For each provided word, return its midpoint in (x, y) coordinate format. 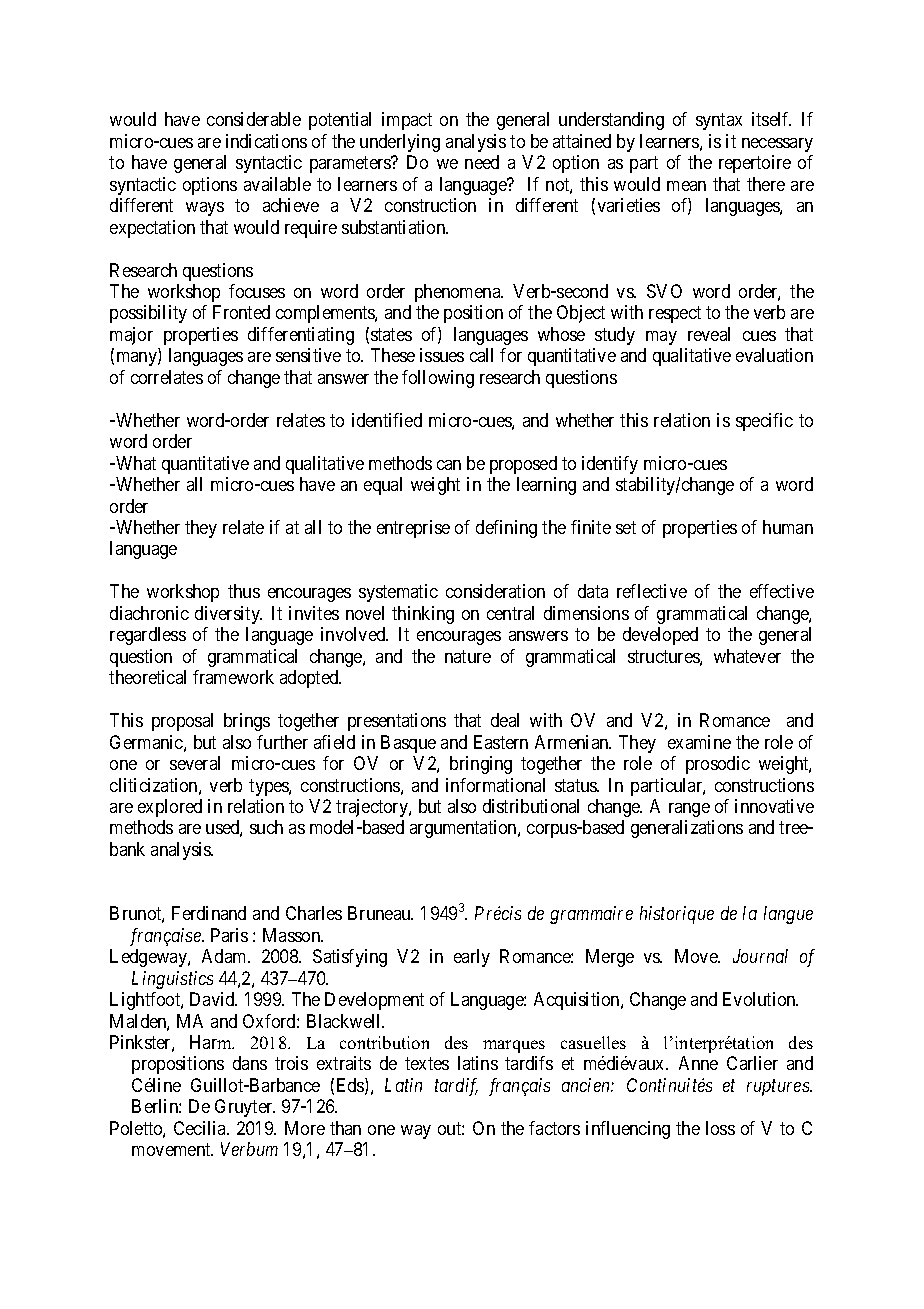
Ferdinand (209, 913)
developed (660, 636)
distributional (531, 806)
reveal (709, 334)
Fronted (241, 312)
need (482, 162)
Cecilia (201, 1128)
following (438, 379)
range (689, 810)
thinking (423, 615)
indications (266, 141)
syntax (719, 122)
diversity (228, 615)
